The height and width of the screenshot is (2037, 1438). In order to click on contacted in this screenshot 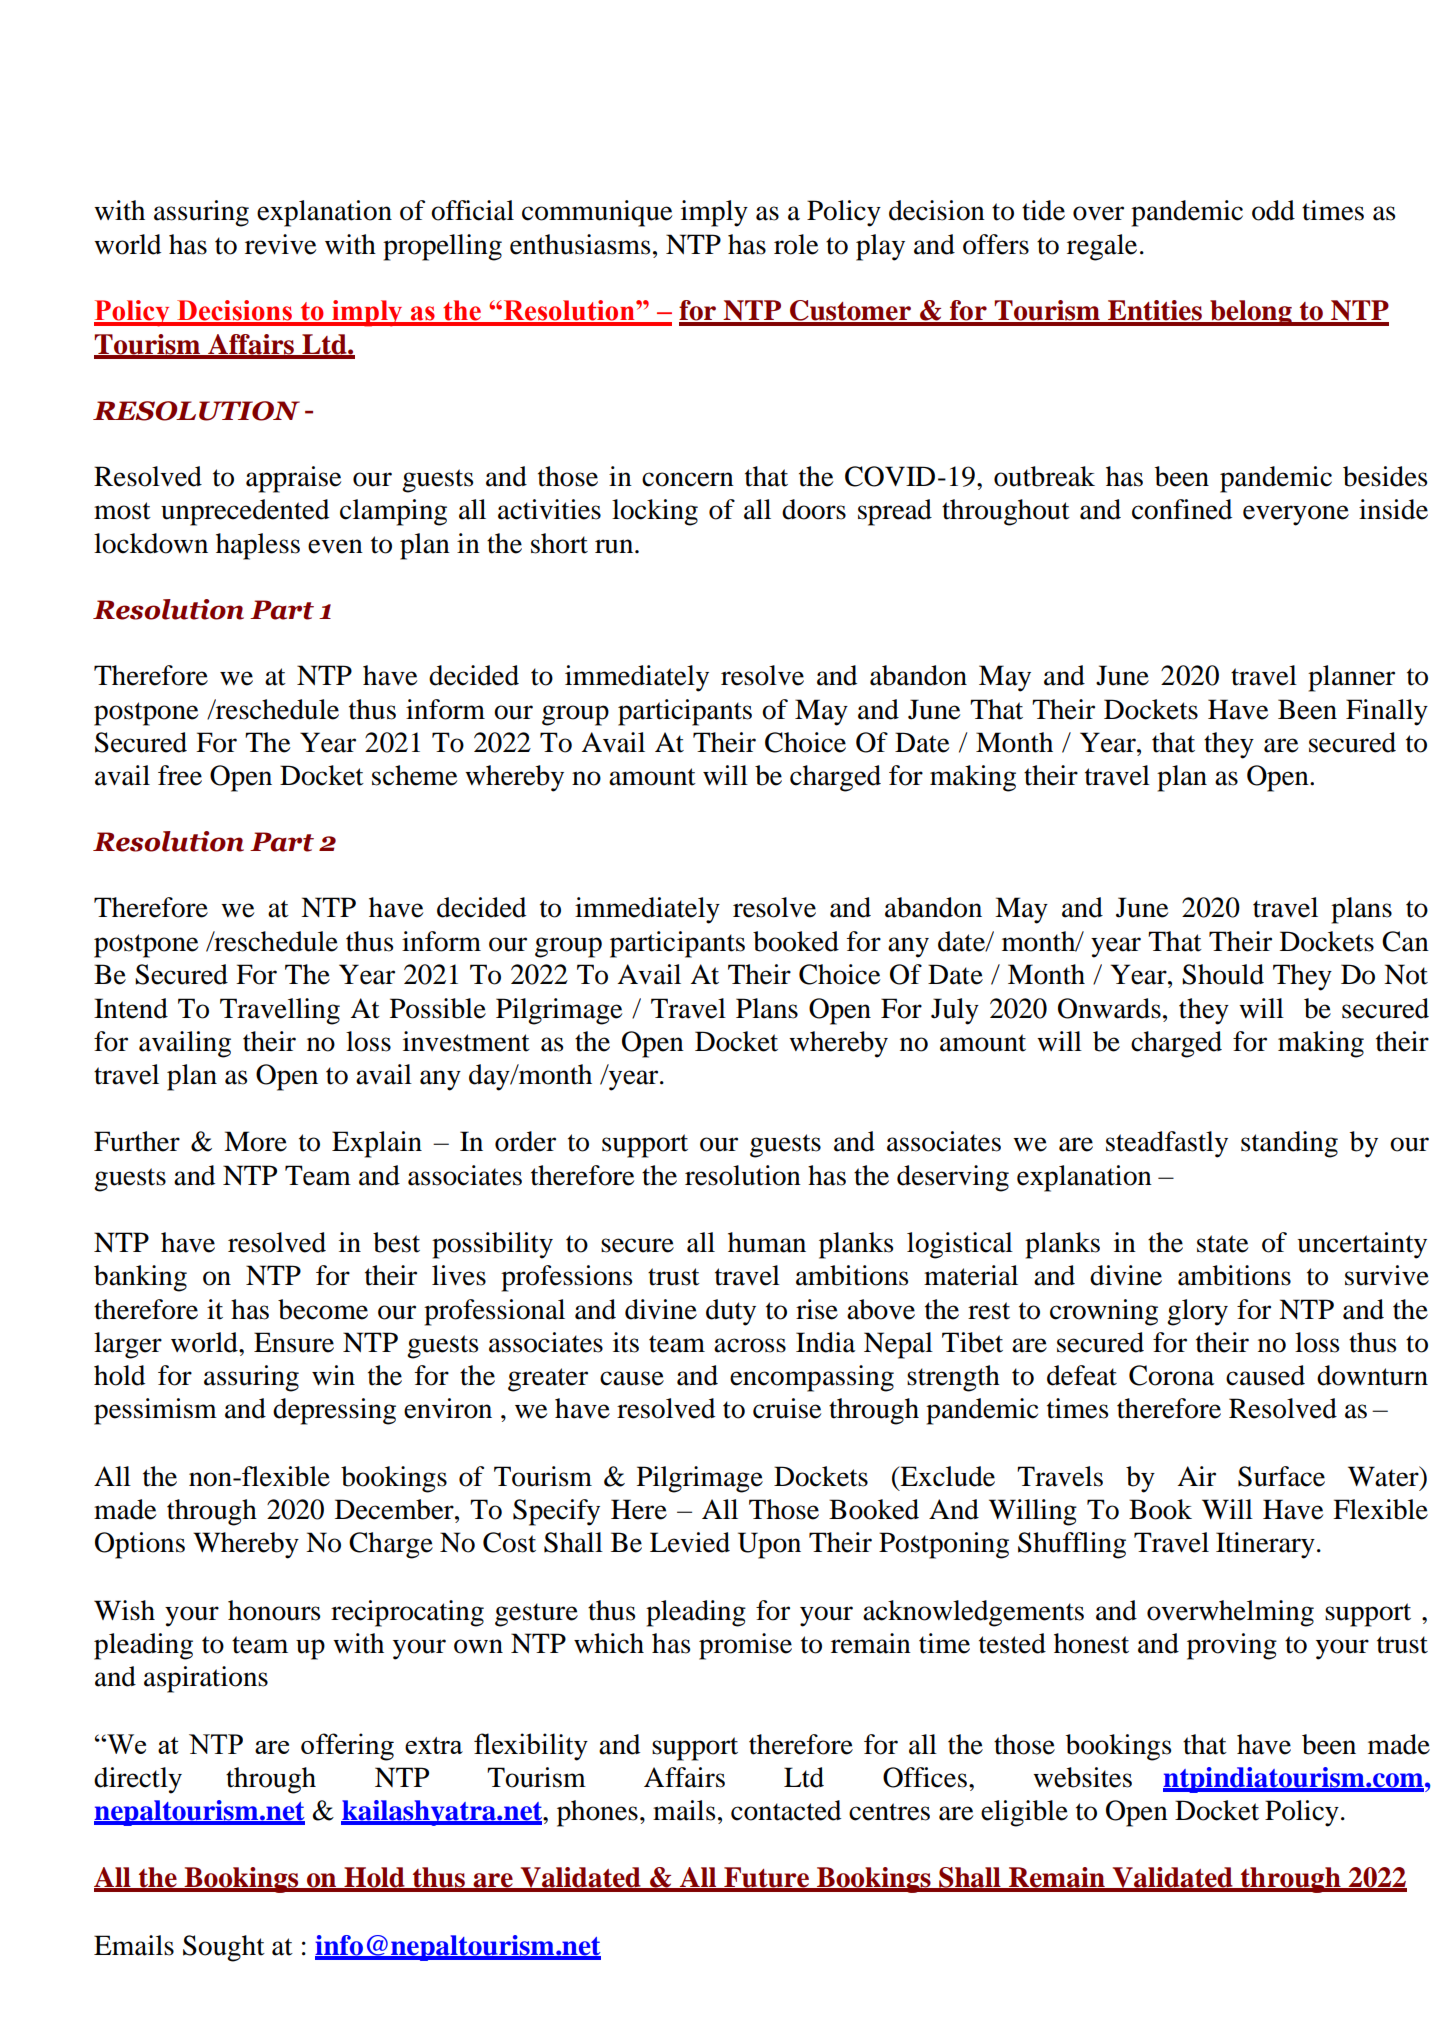, I will do `click(786, 1810)`.
